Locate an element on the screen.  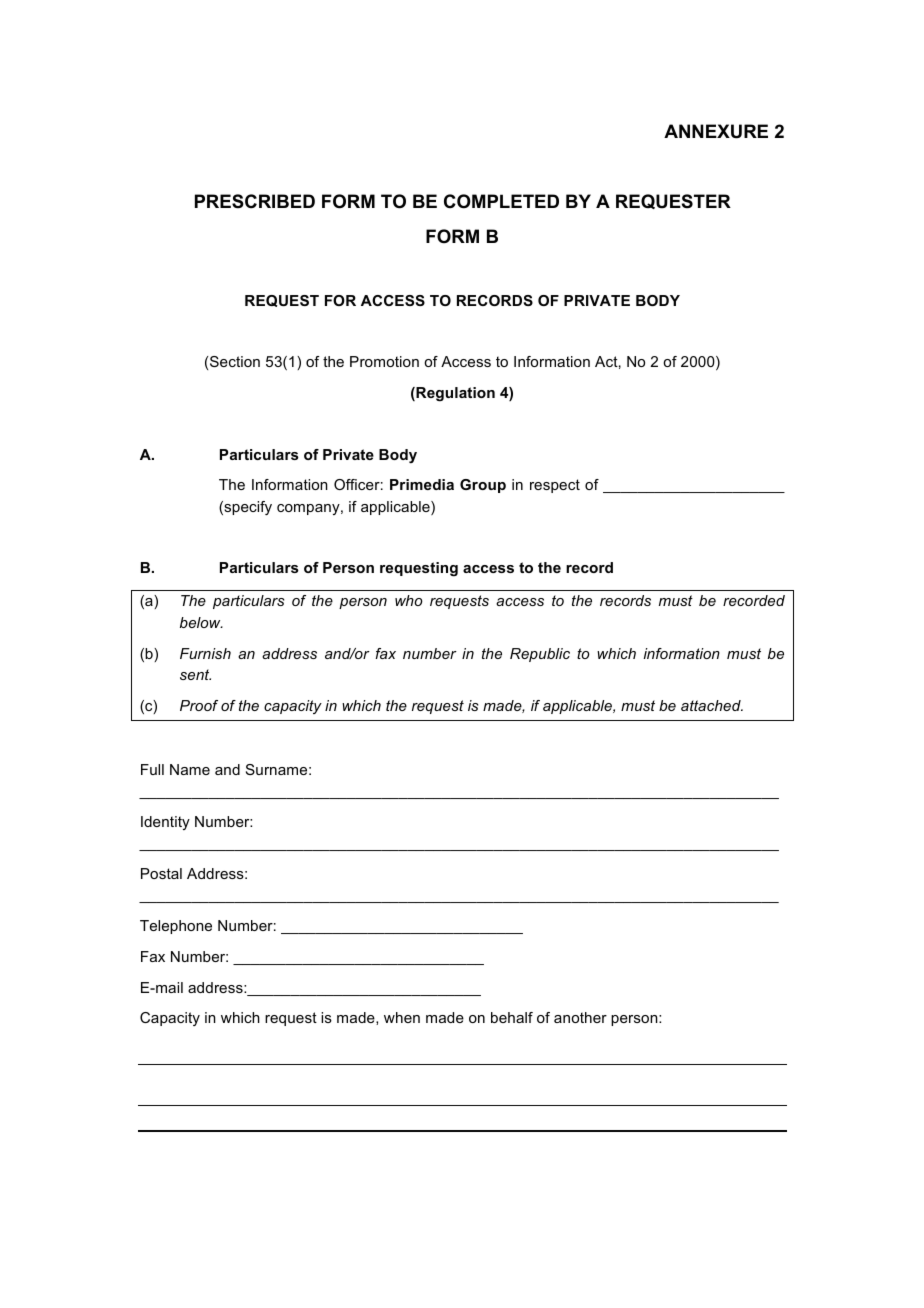
another is located at coordinates (580, 1017).
